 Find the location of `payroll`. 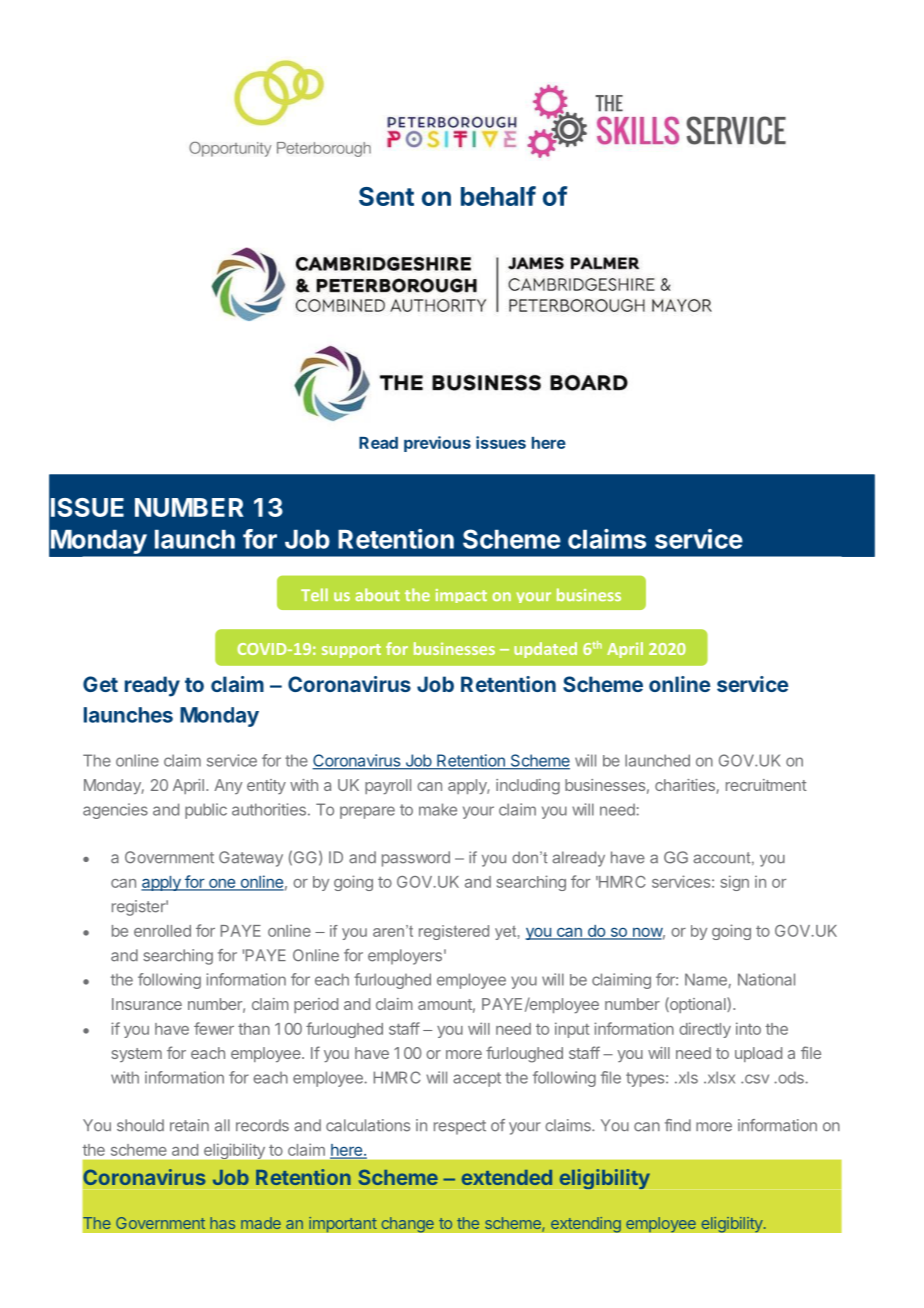

payroll is located at coordinates (388, 786).
